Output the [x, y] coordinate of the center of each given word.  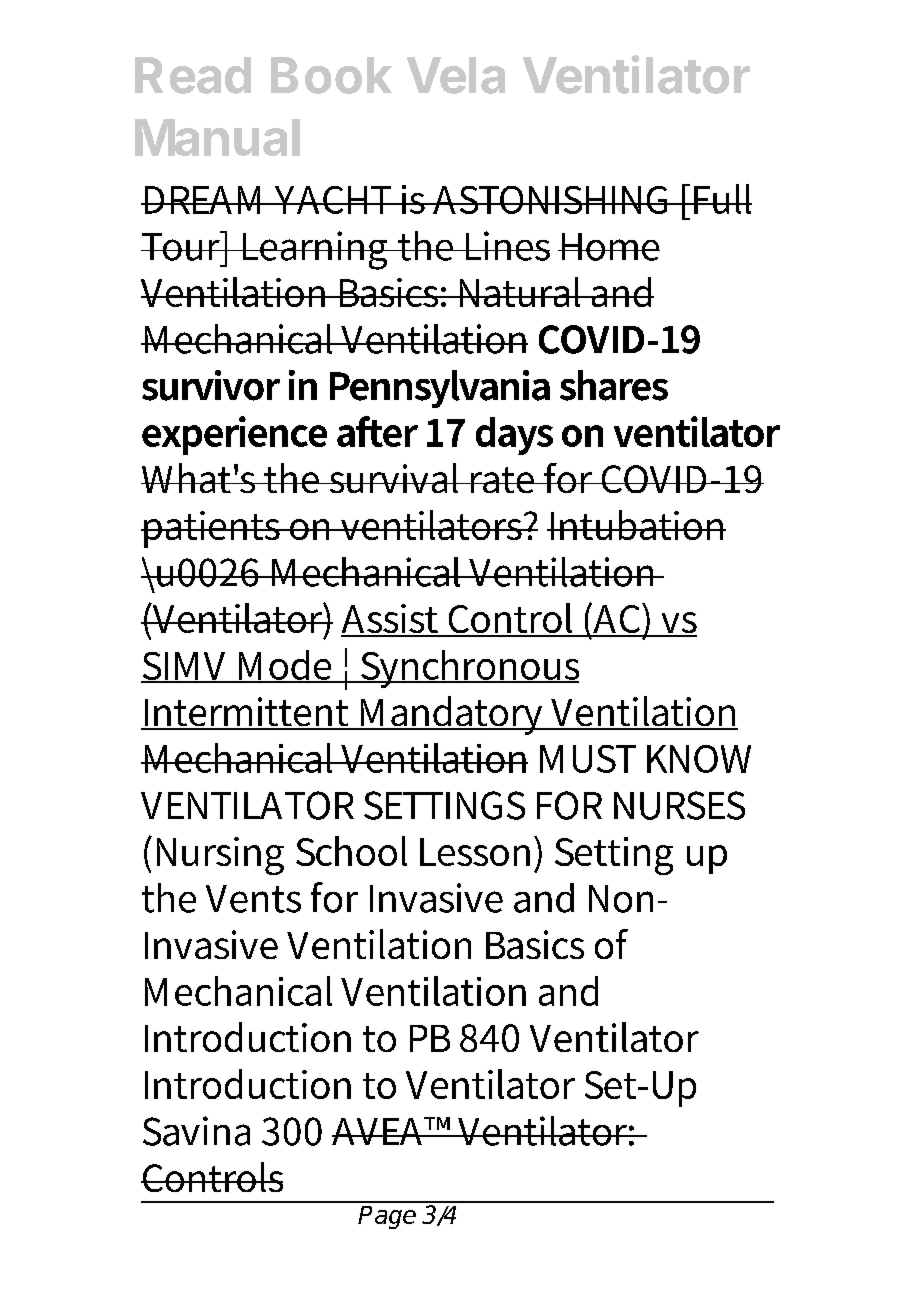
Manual [217, 137]
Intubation [637, 525]
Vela [456, 75]
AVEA [379, 1131]
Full [721, 199]
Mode [285, 666]
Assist [391, 620]
